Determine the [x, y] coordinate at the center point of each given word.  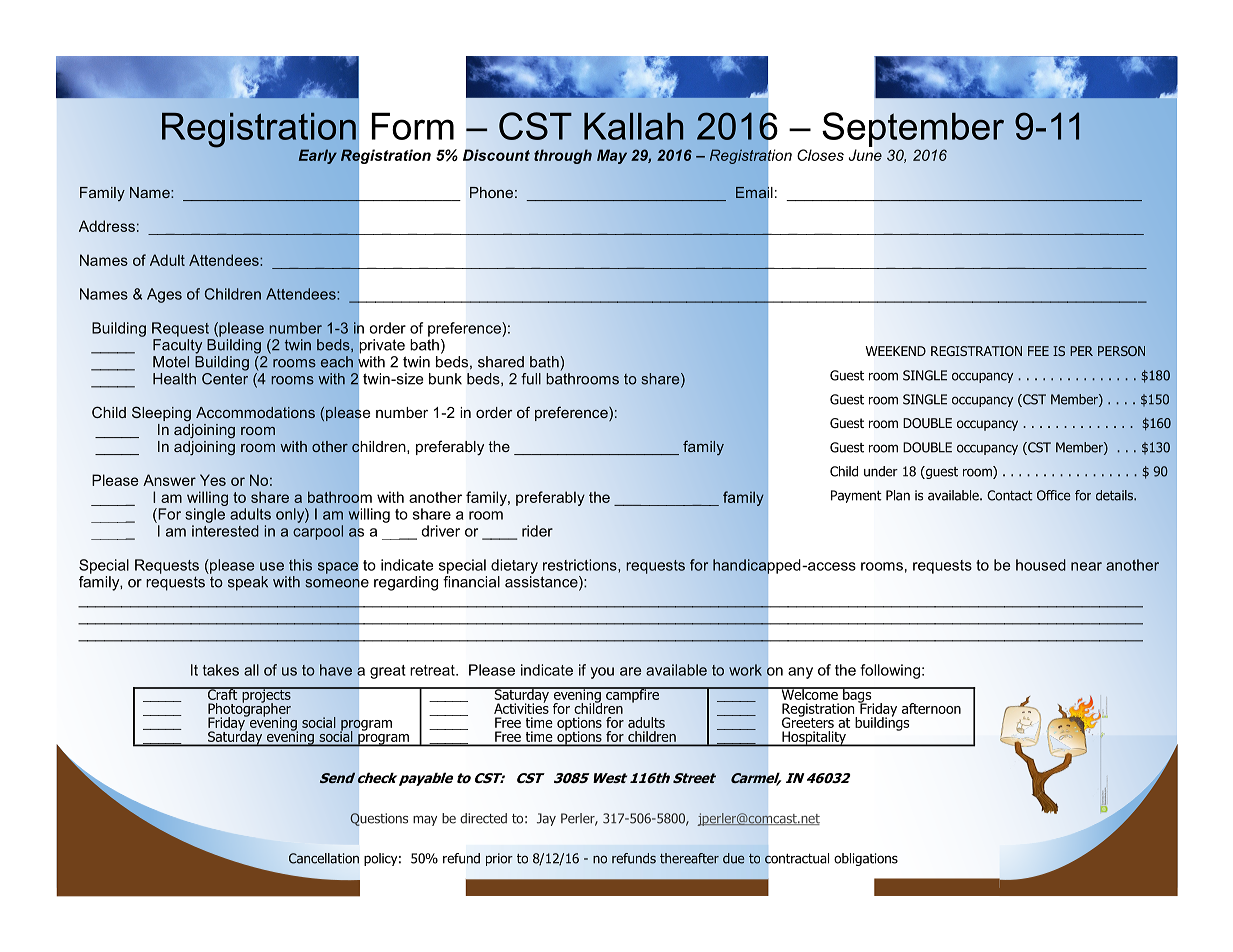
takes [221, 670]
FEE [1038, 351]
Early [318, 156]
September [913, 129]
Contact [1010, 495]
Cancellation [324, 858]
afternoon [931, 708]
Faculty [177, 346]
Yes [213, 480]
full [531, 379]
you [602, 673]
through [563, 156]
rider [537, 531]
